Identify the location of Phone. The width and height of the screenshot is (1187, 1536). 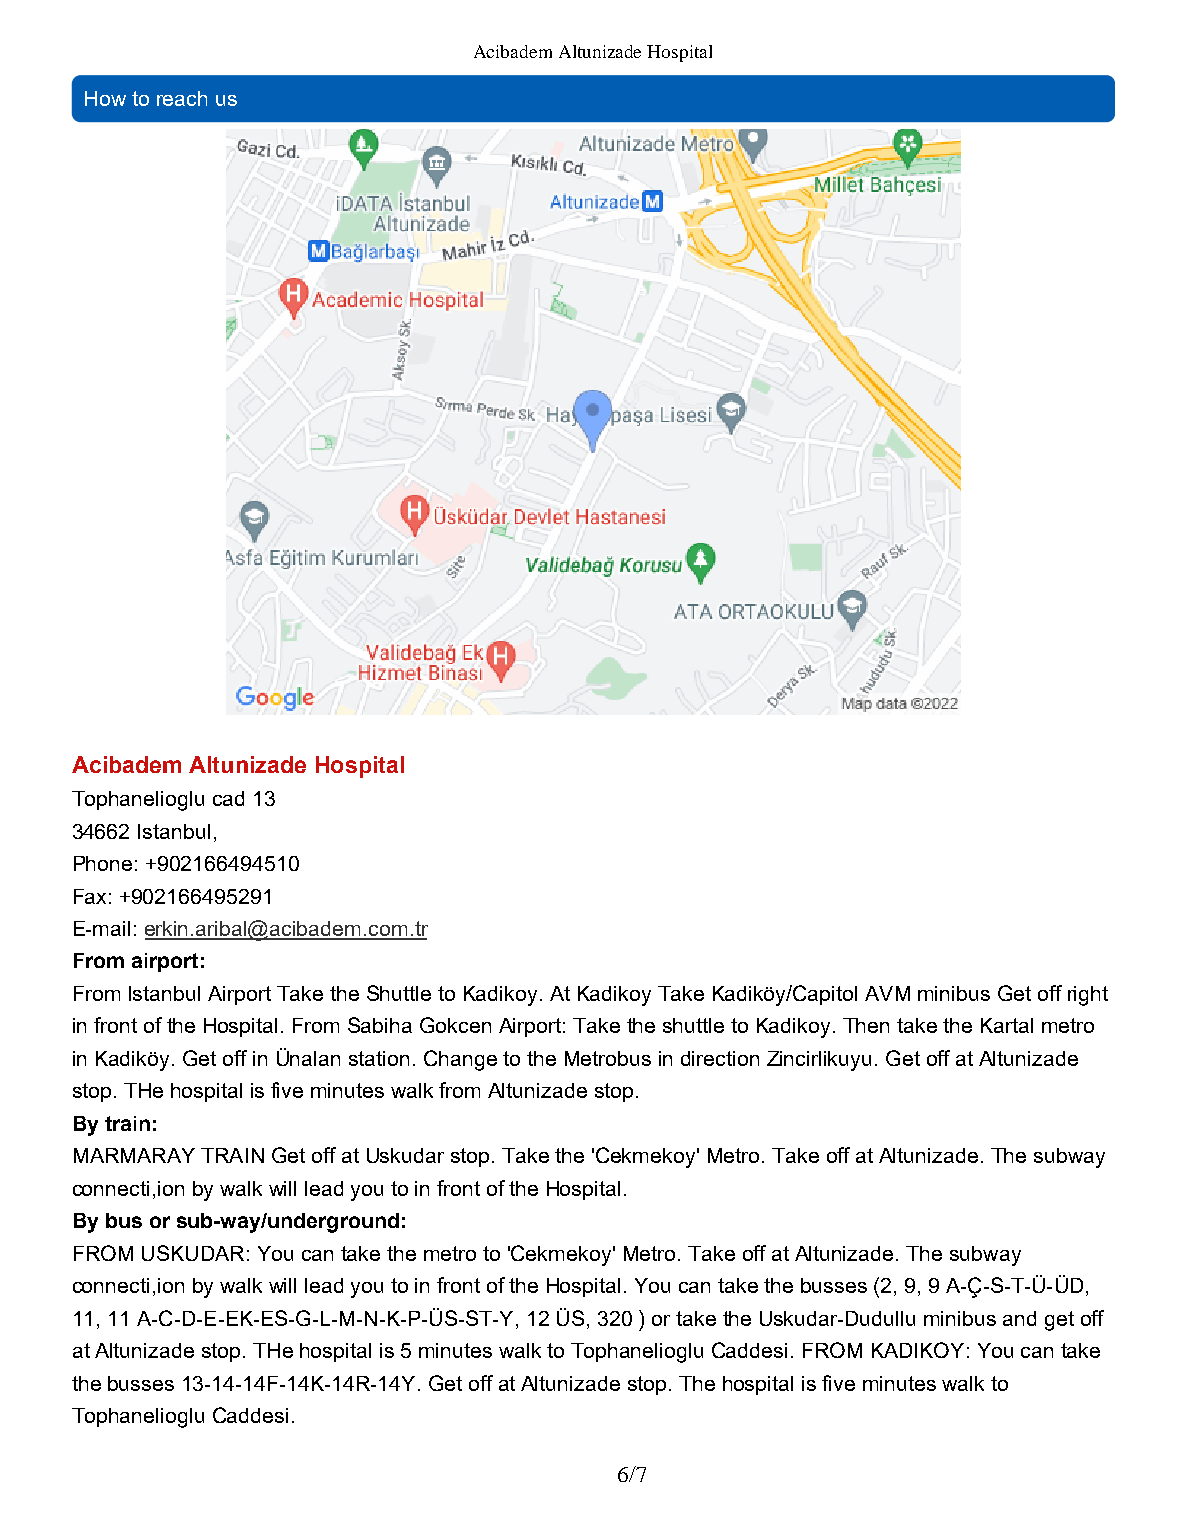
(103, 863).
